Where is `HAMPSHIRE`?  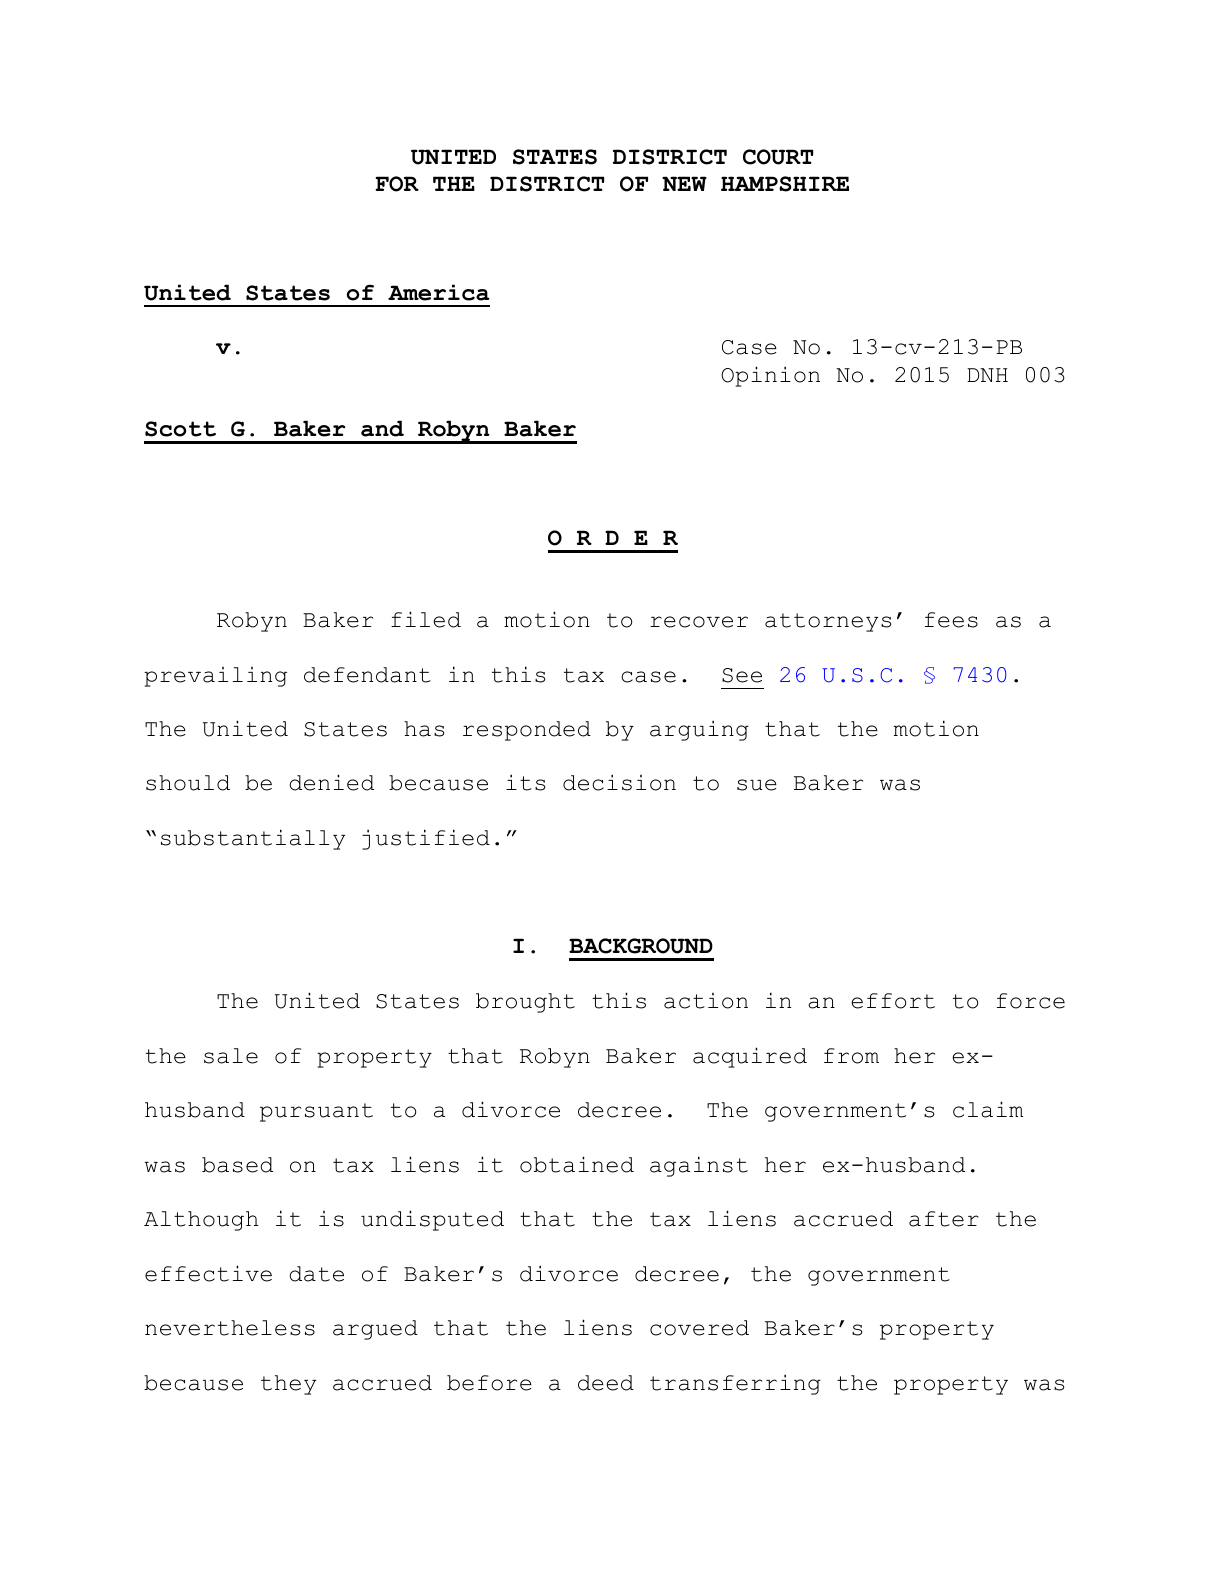 HAMPSHIRE is located at coordinates (785, 184).
